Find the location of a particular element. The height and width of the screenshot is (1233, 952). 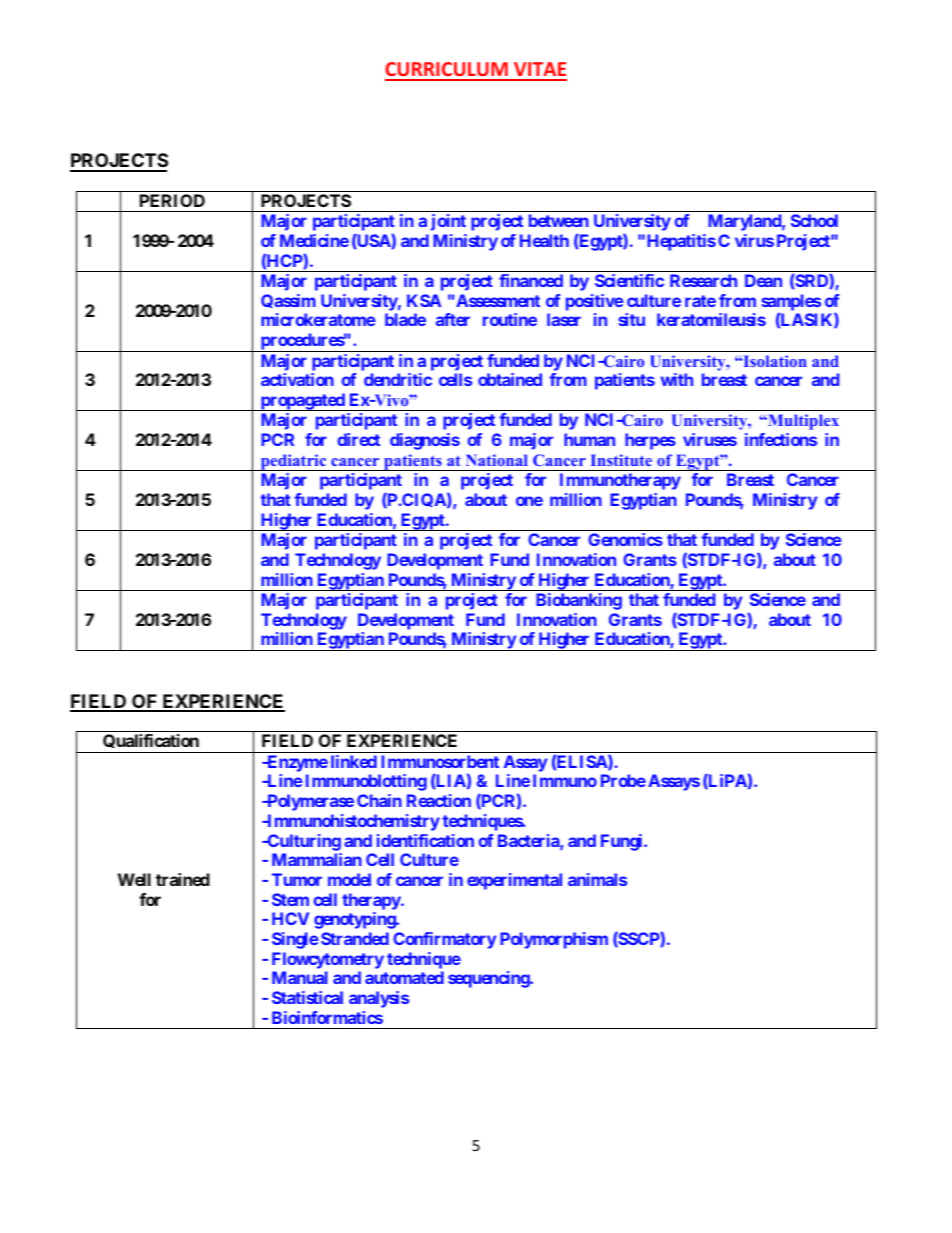

Institute is located at coordinates (621, 460).
